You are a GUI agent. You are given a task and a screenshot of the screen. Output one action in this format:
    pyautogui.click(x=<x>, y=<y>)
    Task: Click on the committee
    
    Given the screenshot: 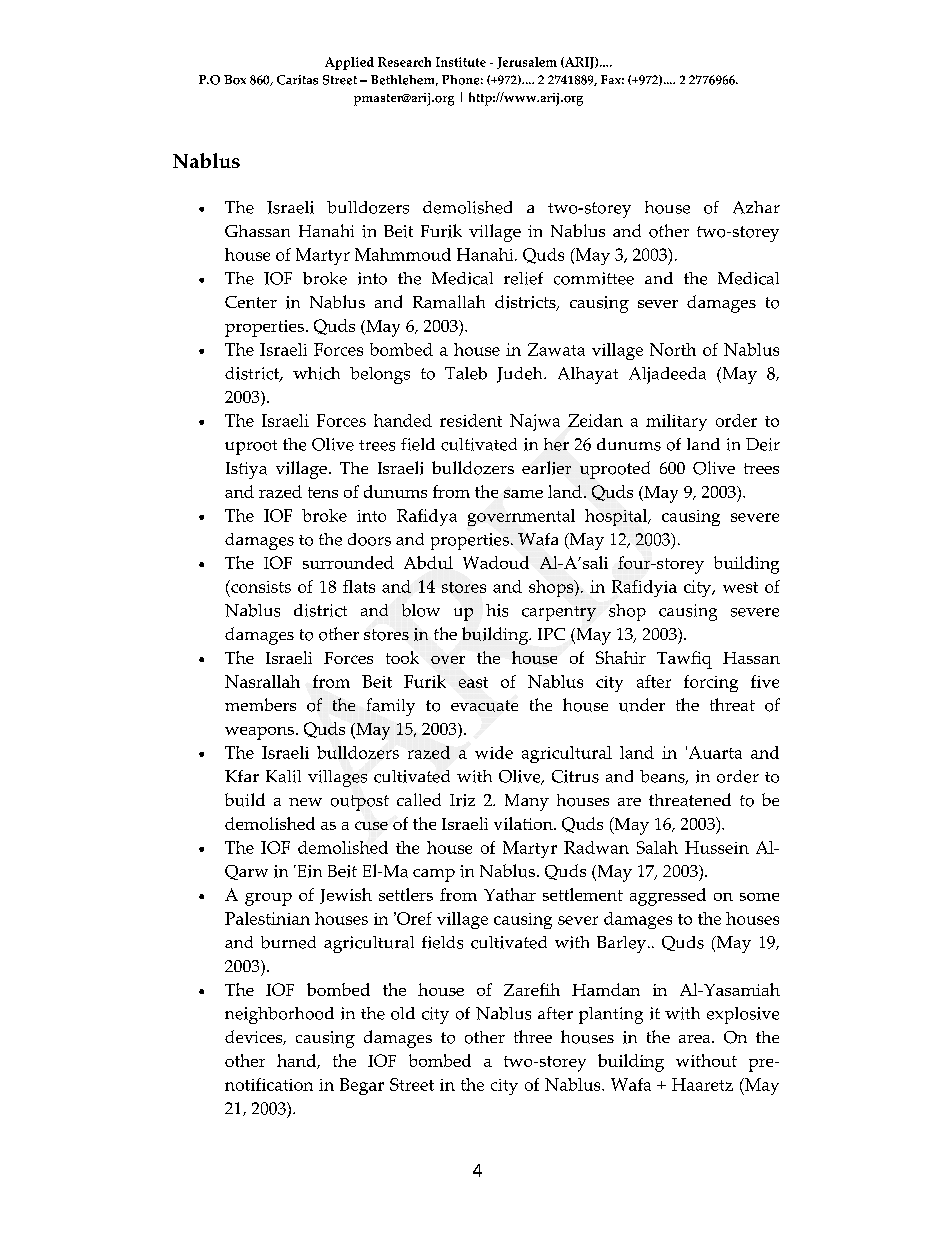 What is the action you would take?
    pyautogui.click(x=594, y=278)
